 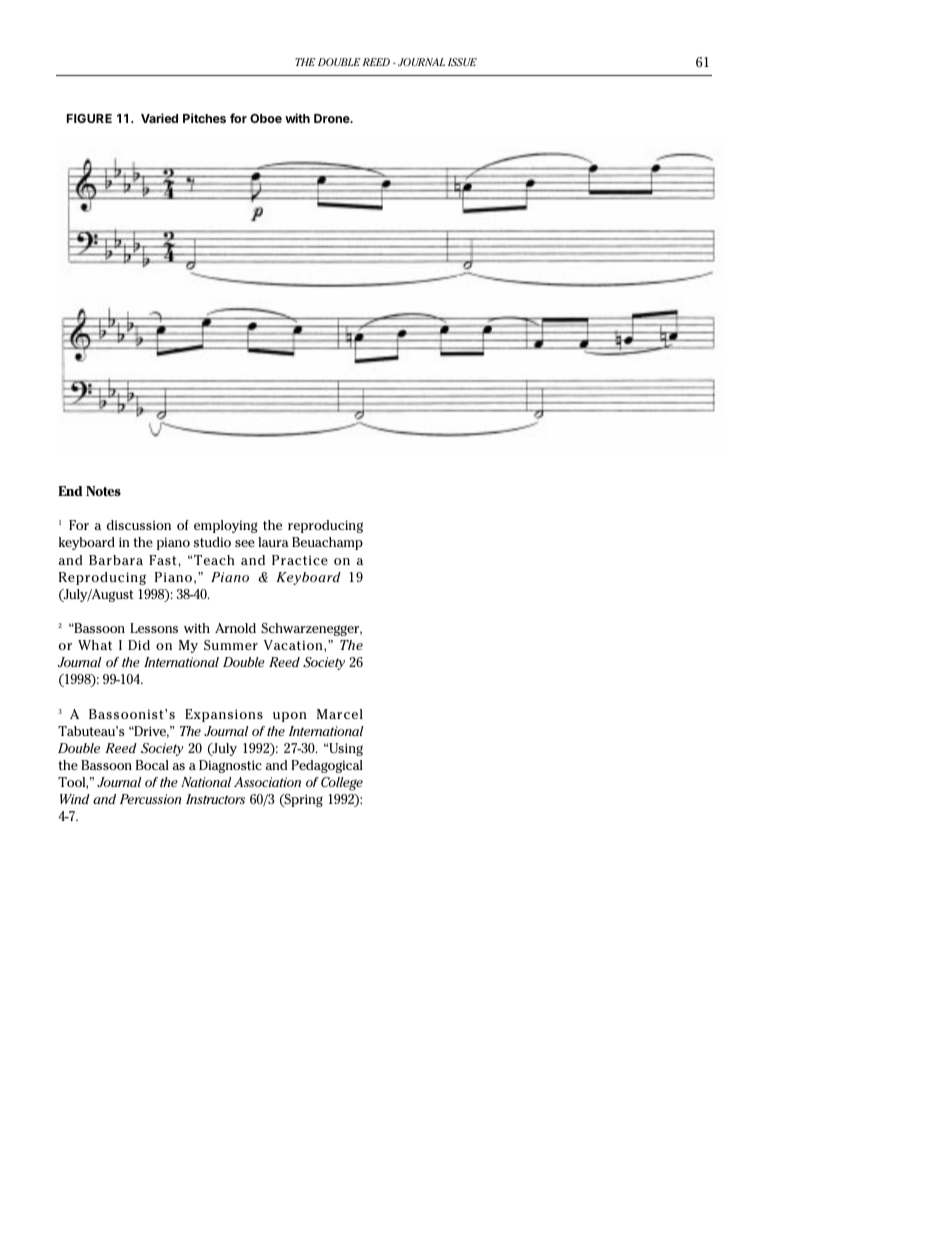 What do you see at coordinates (333, 118) in the image?
I see `Drone` at bounding box center [333, 118].
